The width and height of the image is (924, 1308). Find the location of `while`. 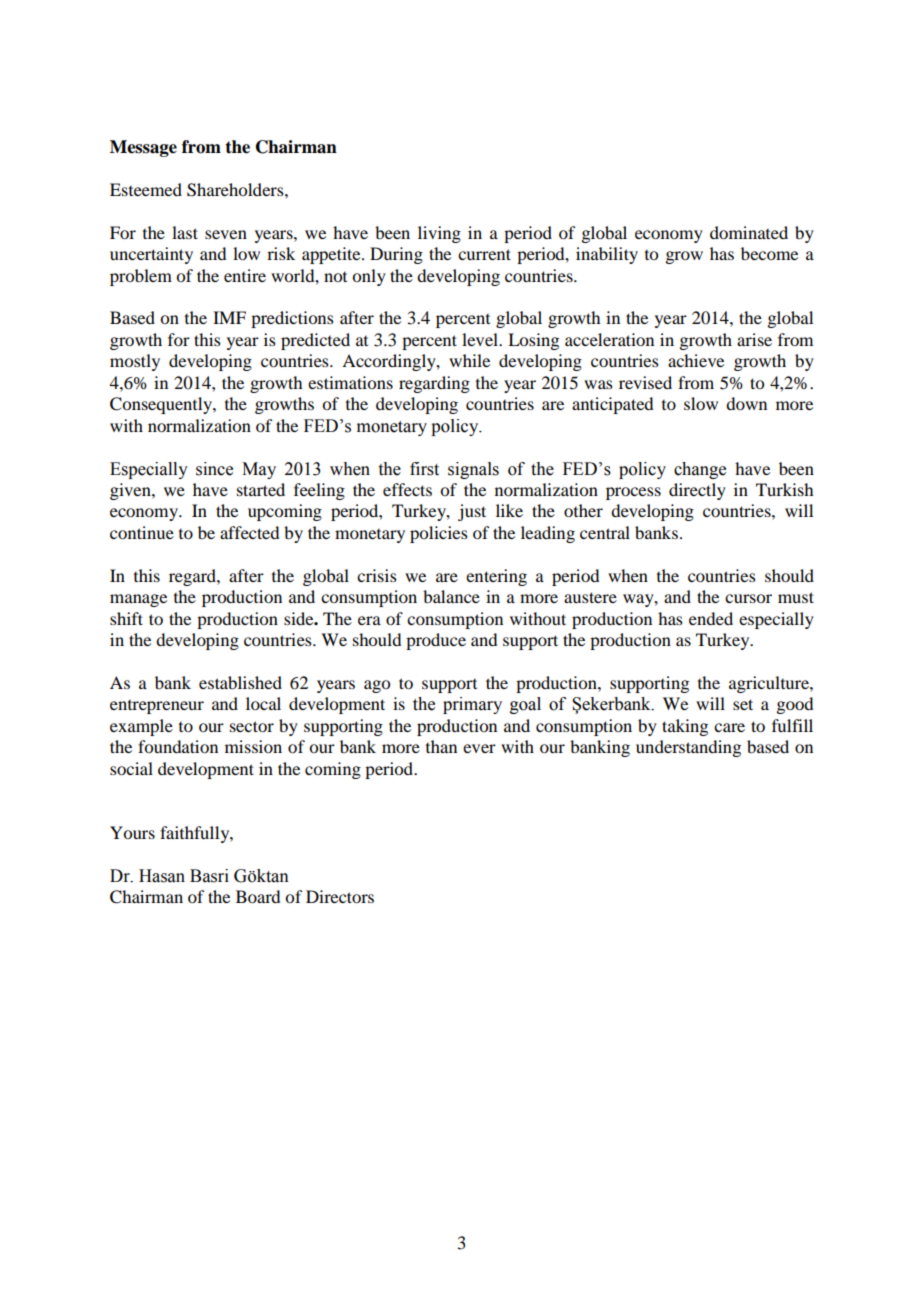

while is located at coordinates (469, 360).
